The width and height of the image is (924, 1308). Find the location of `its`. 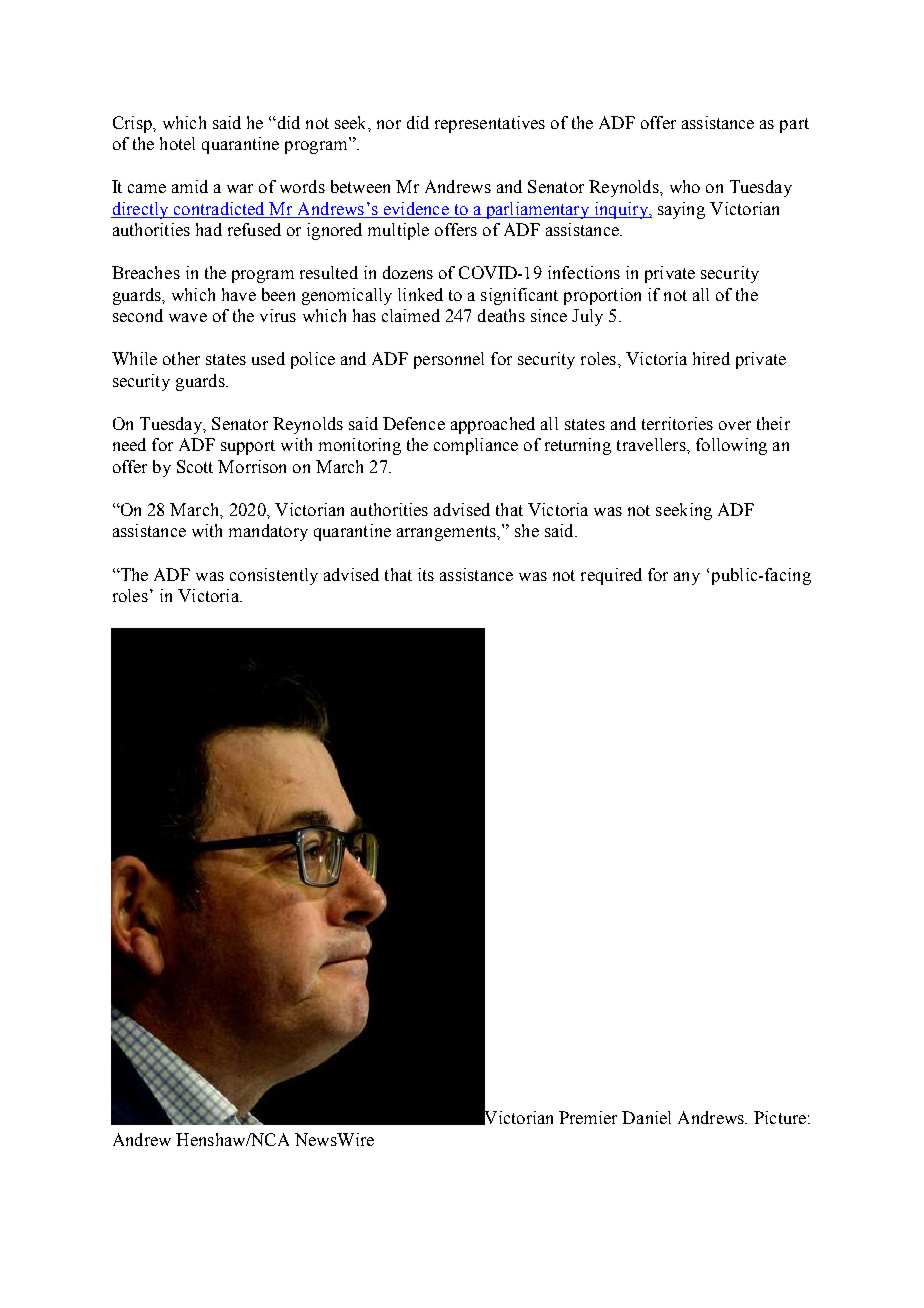

its is located at coordinates (426, 574).
